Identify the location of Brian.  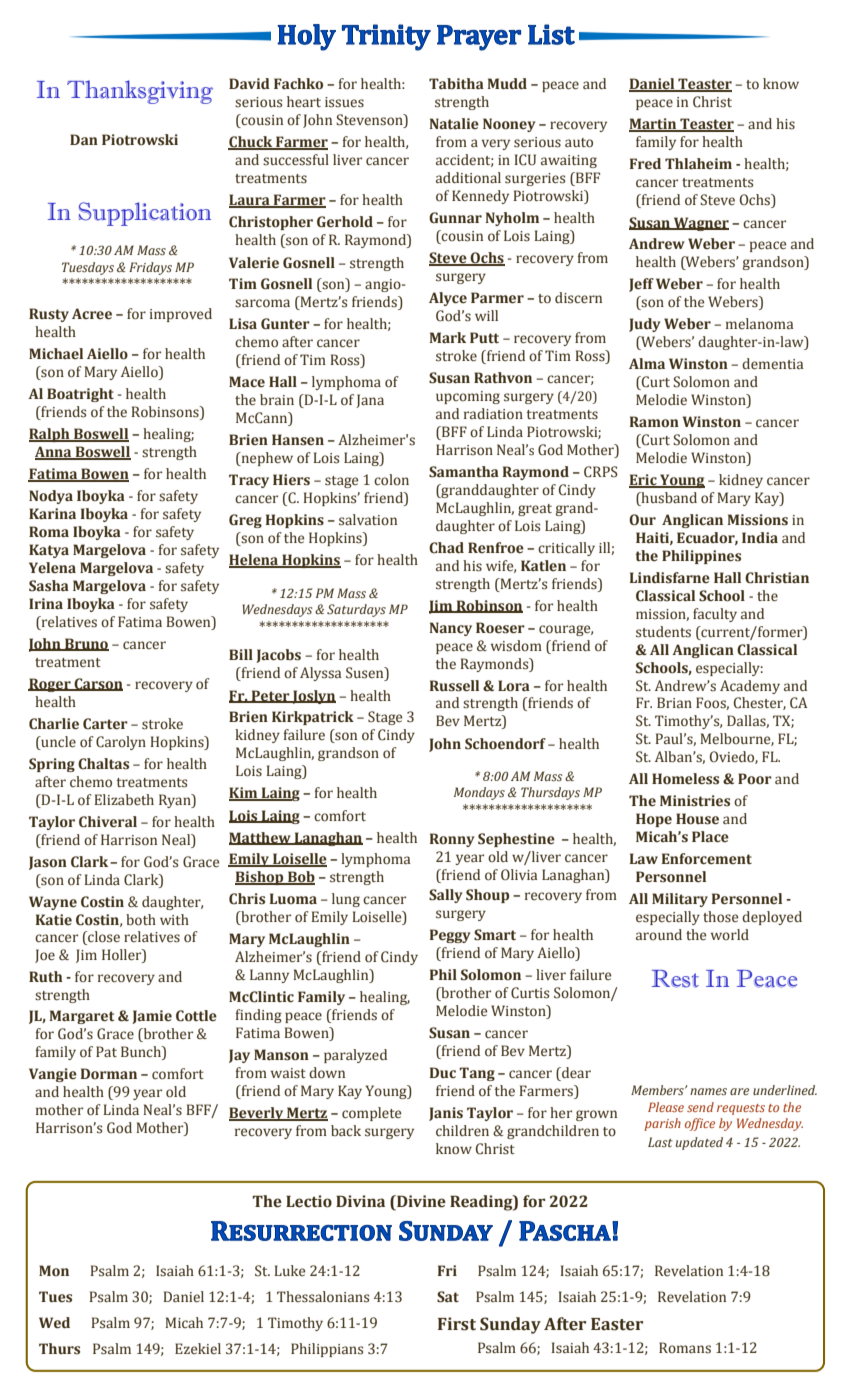
(674, 702).
